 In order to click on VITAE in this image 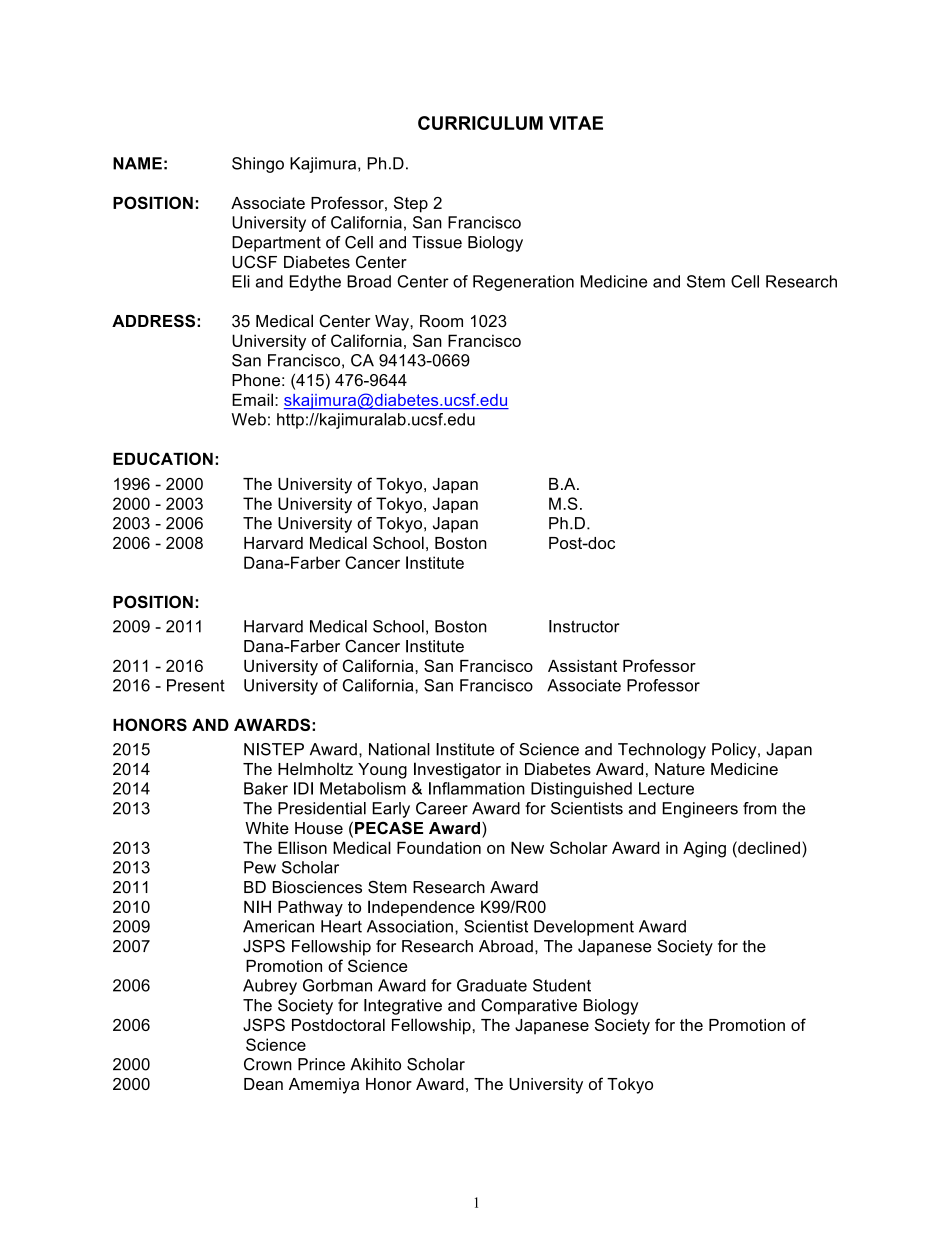, I will do `click(576, 123)`.
